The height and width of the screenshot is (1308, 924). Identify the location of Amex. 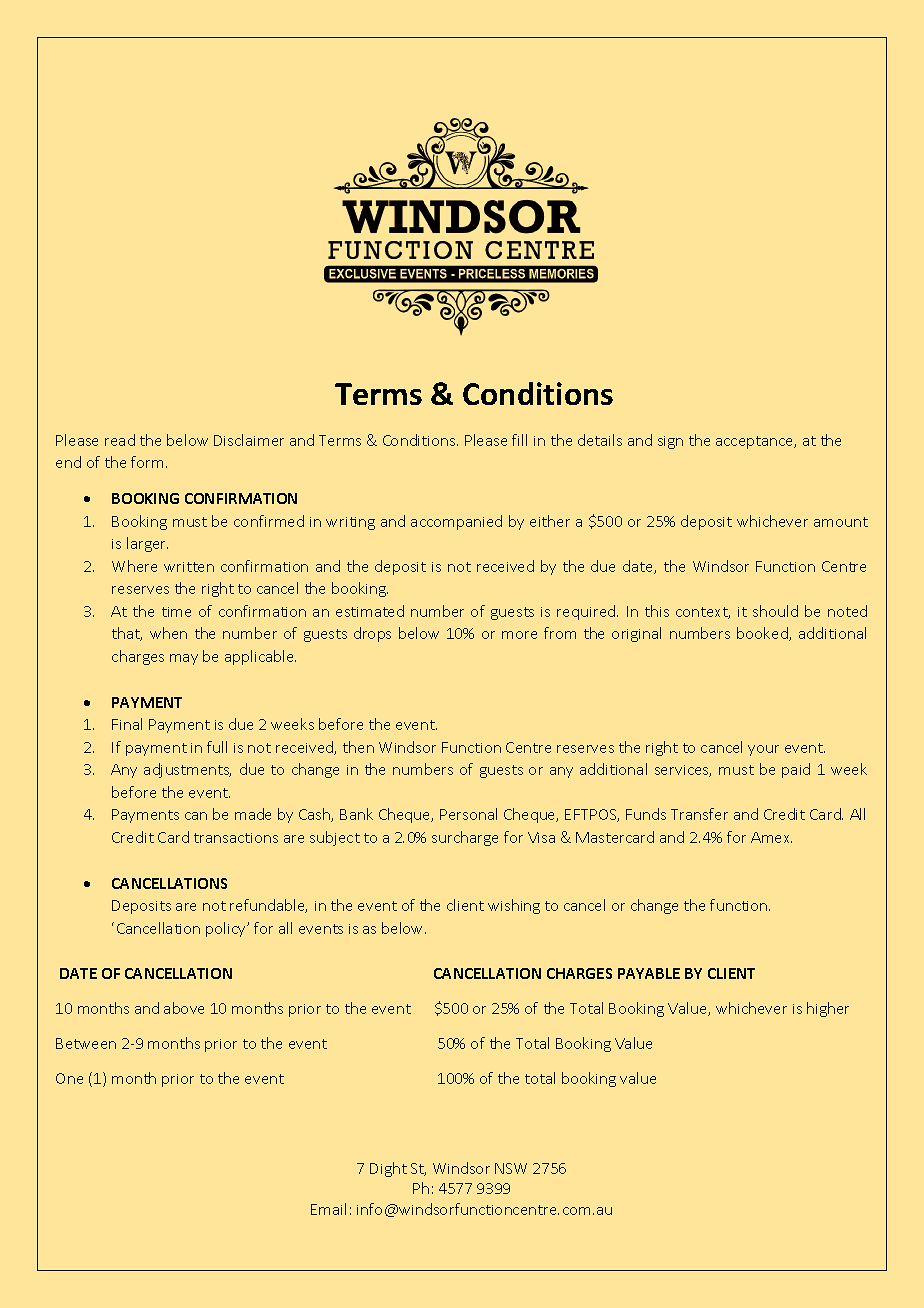
(771, 837).
